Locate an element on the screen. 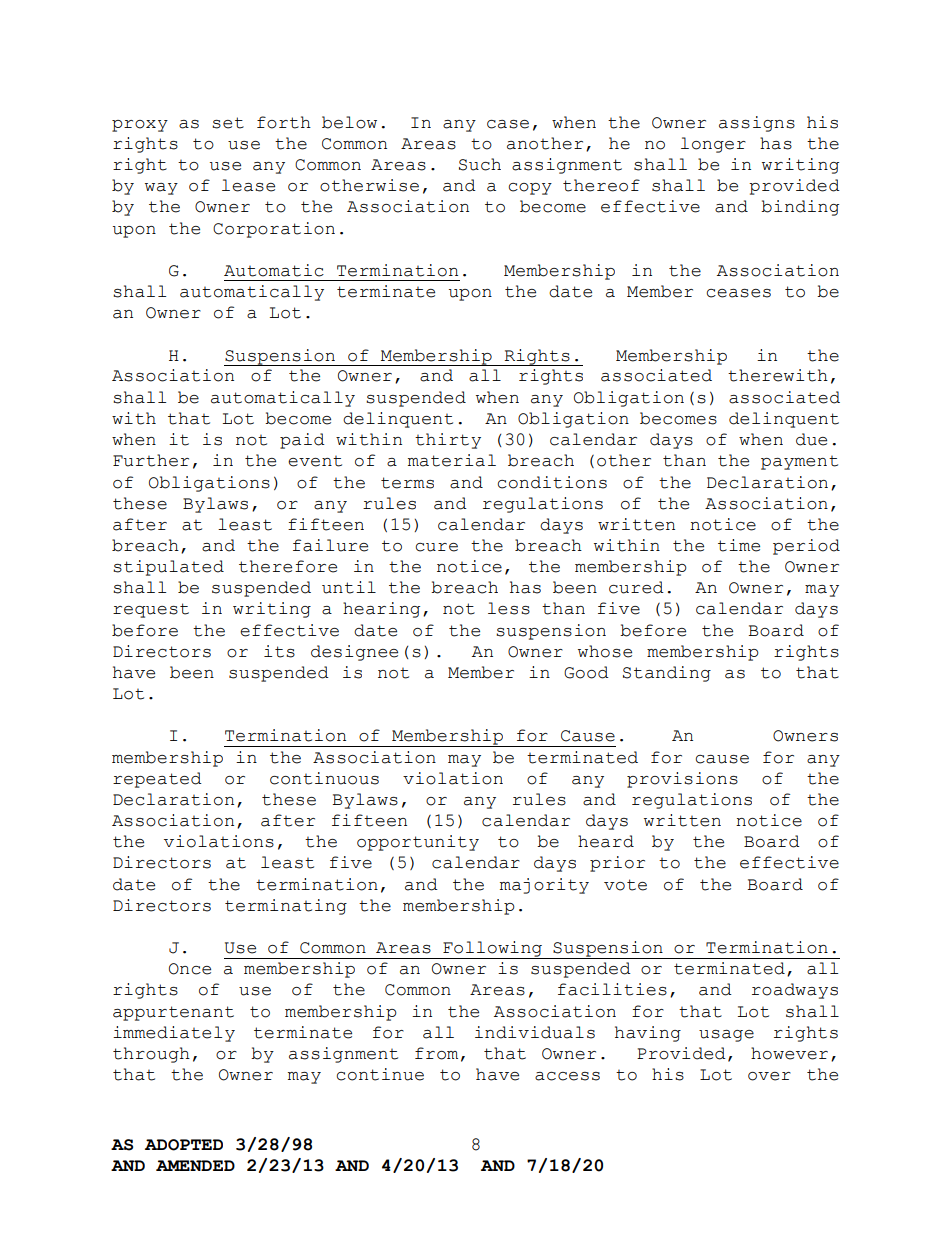  its is located at coordinates (279, 651).
